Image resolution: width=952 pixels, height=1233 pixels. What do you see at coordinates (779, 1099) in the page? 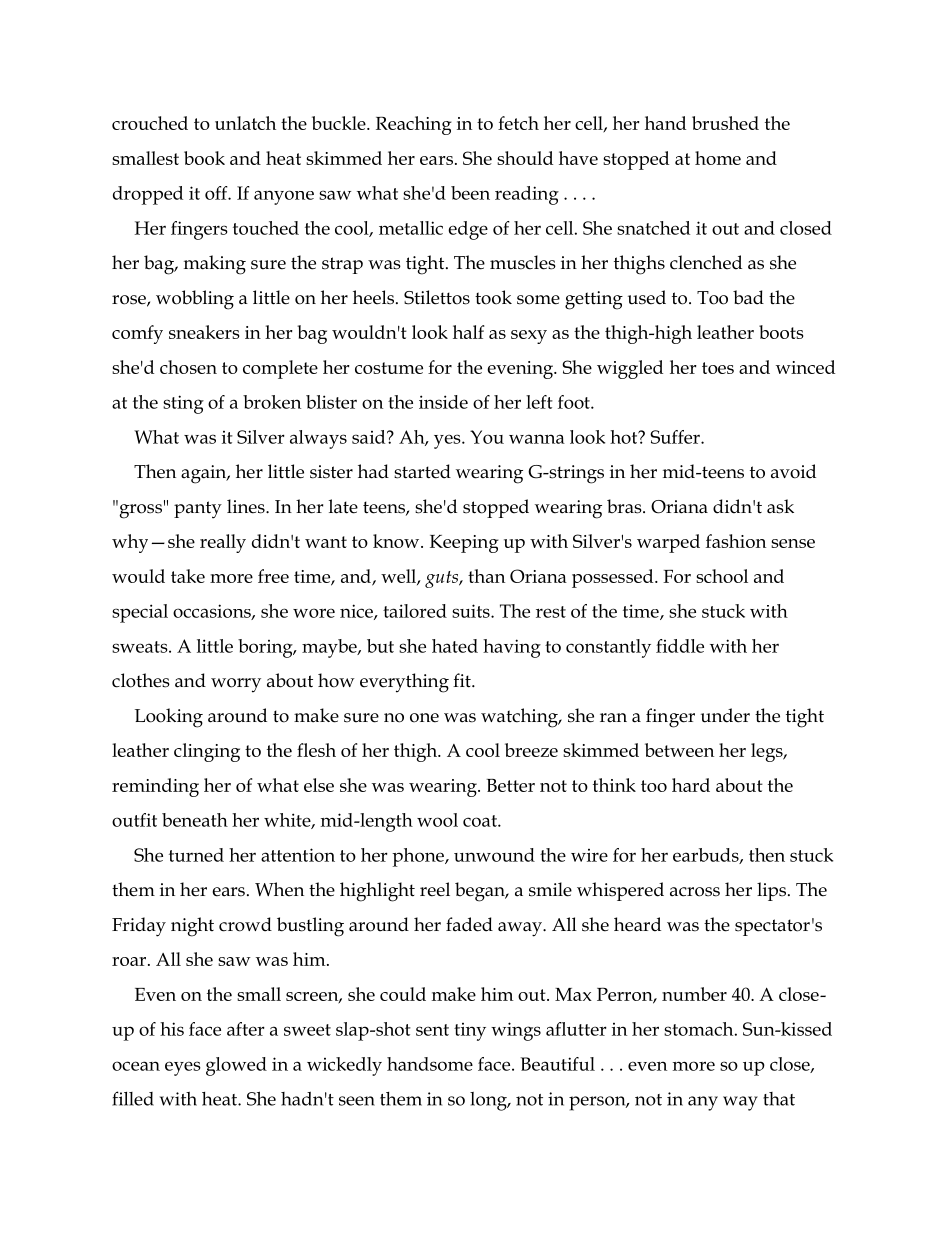
I see `that` at bounding box center [779, 1099].
